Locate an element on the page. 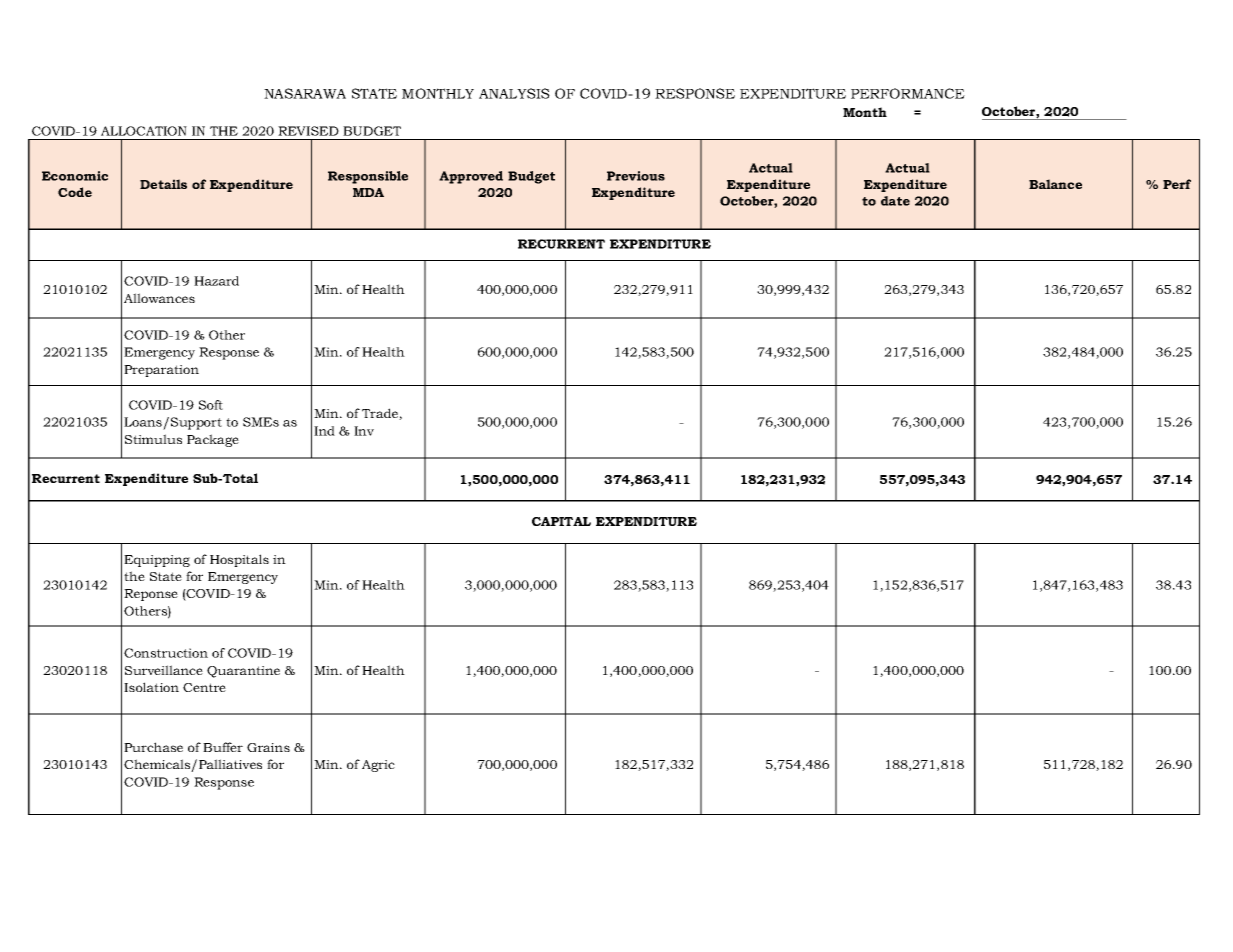 The width and height of the page is (1233, 952). Balance is located at coordinates (1055, 184).
